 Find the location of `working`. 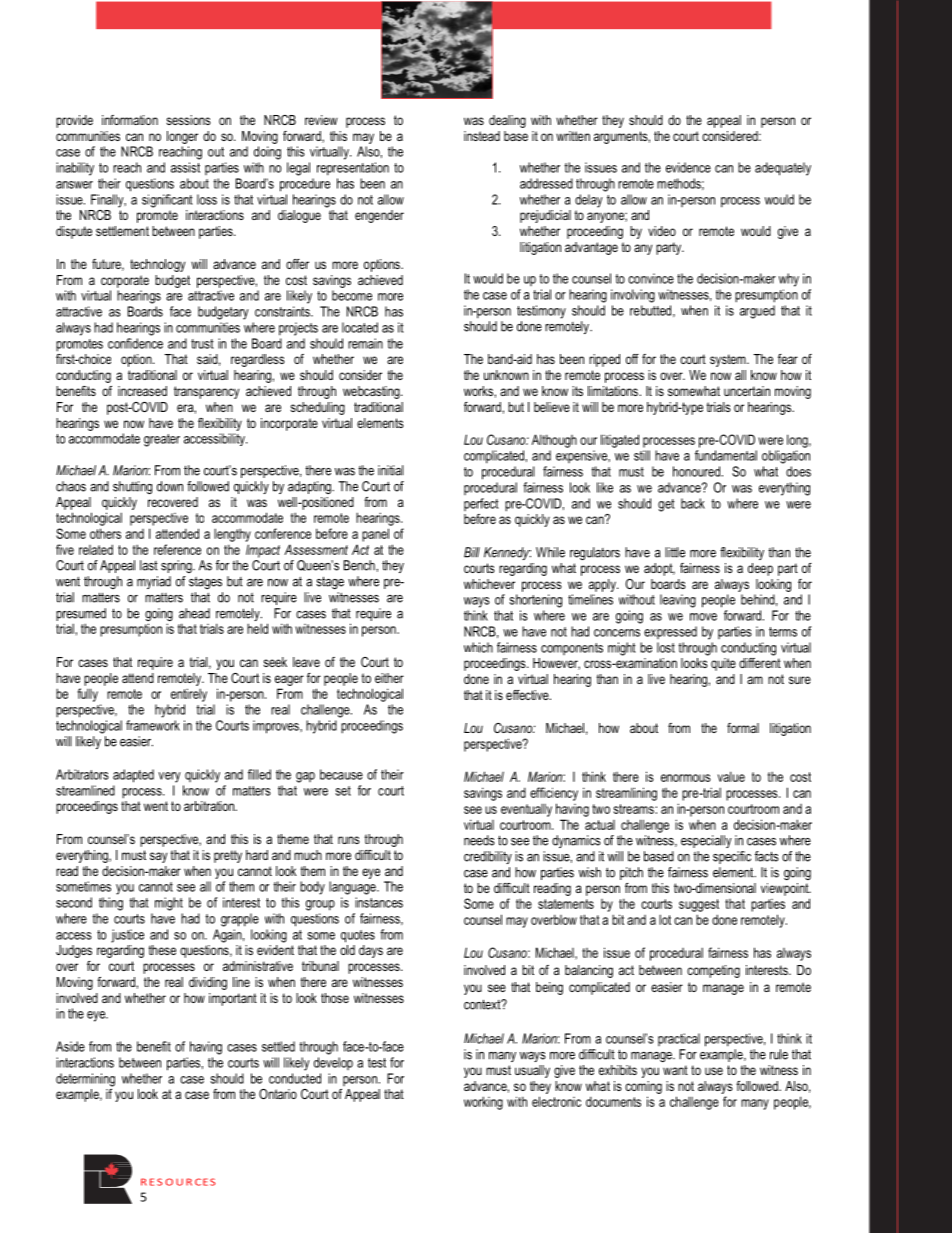

working is located at coordinates (483, 1103).
